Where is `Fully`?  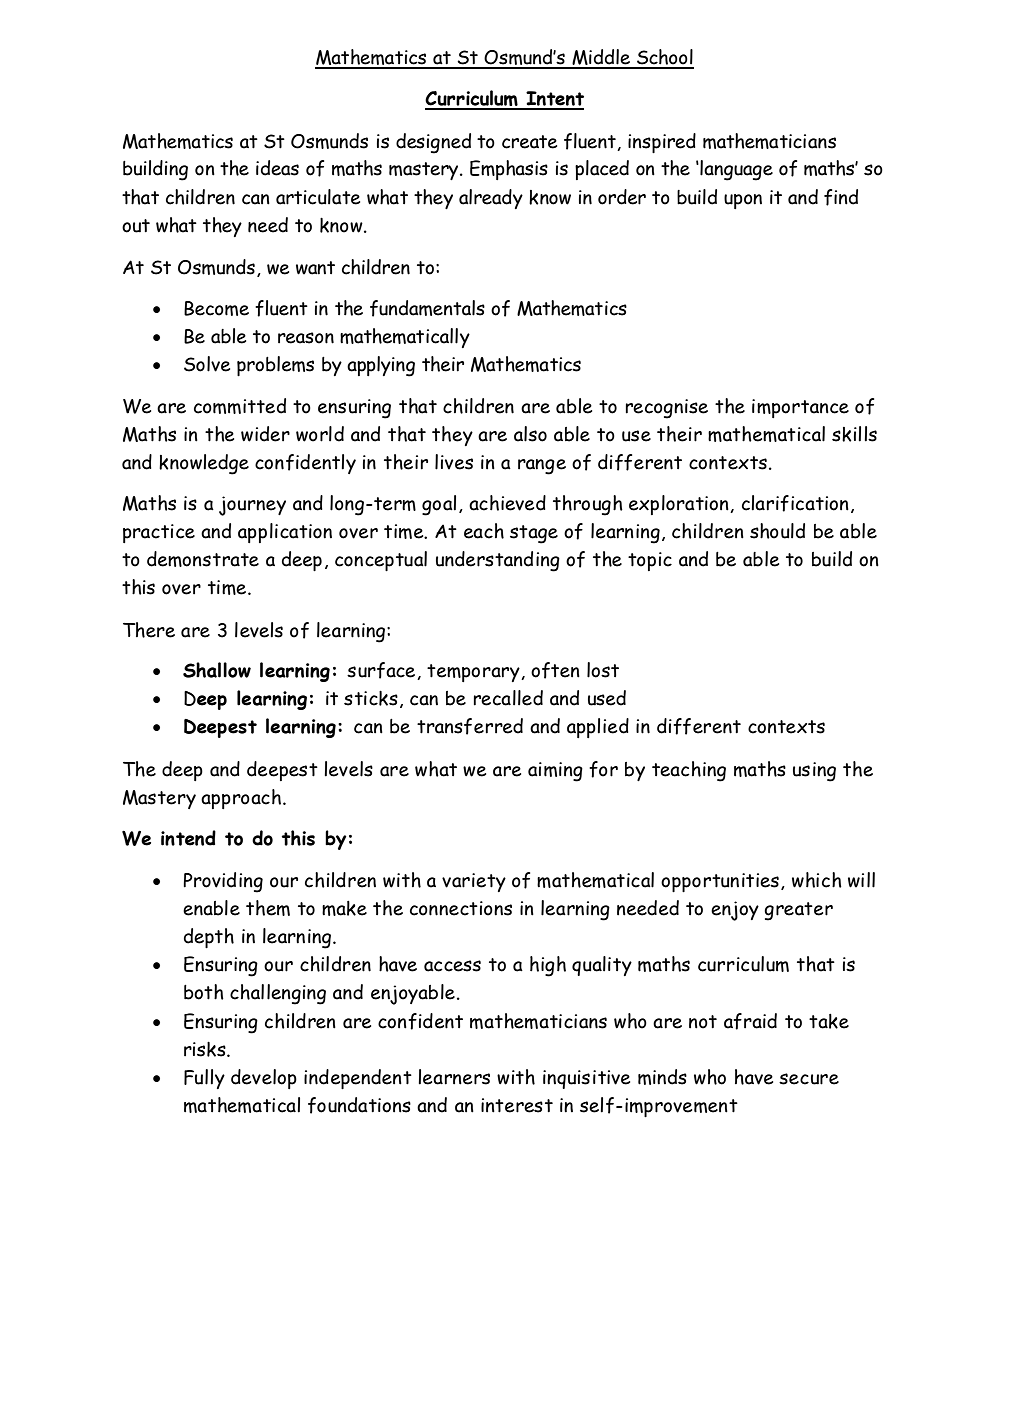
Fully is located at coordinates (204, 1079).
